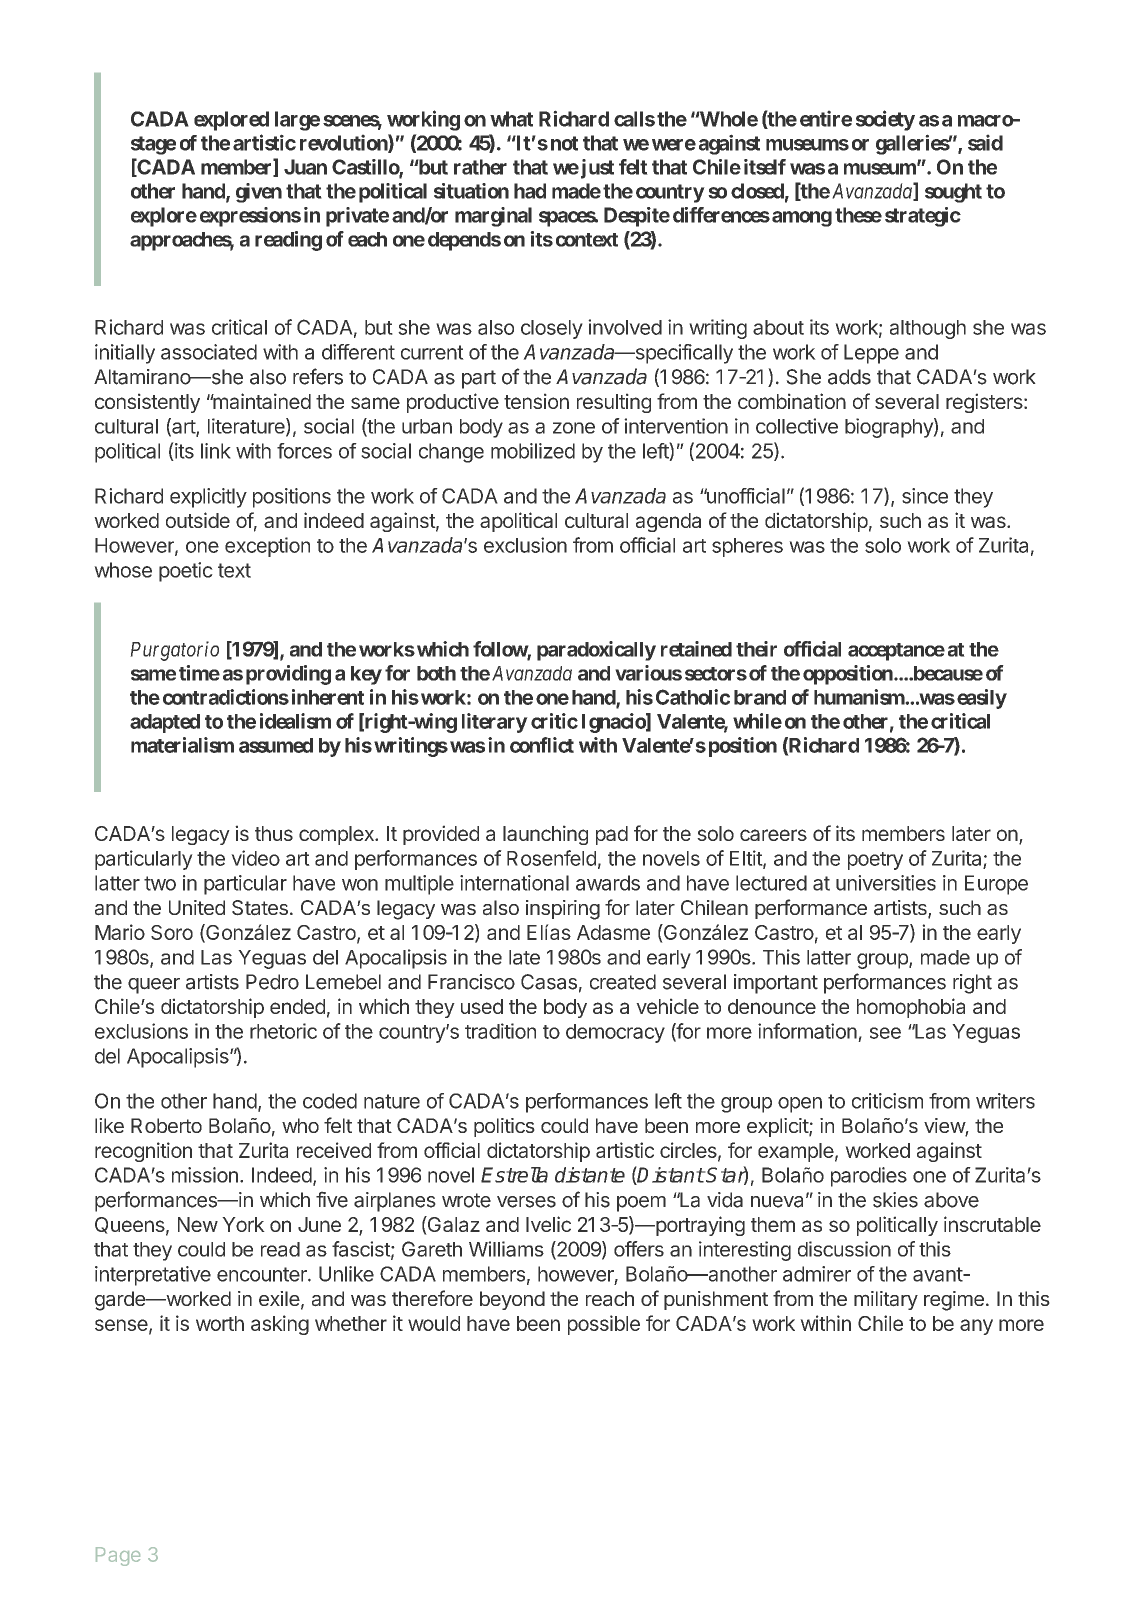  Describe the element at coordinates (875, 861) in the screenshot. I see `poetry` at that location.
